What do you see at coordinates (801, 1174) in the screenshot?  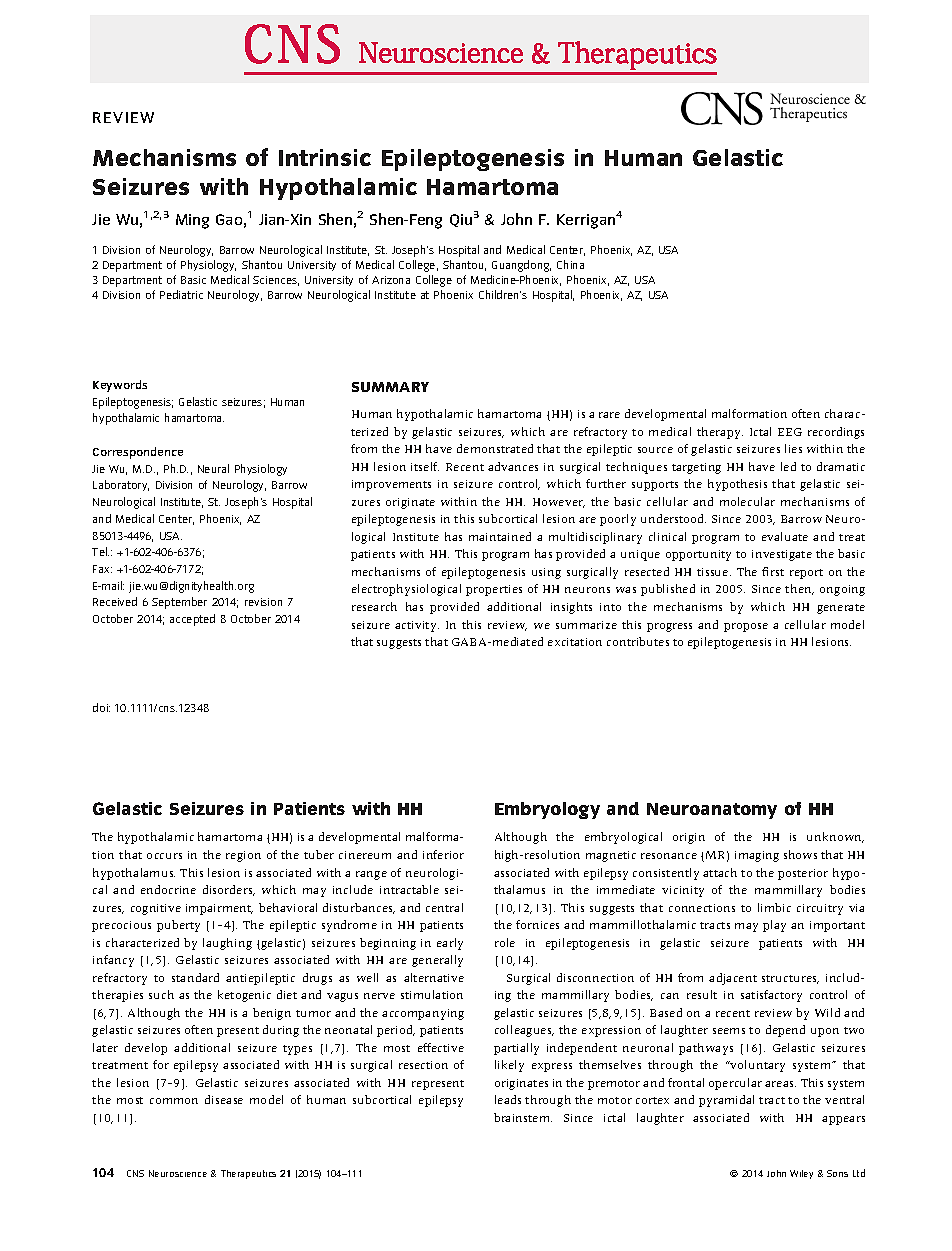 I see `Wiley` at bounding box center [801, 1174].
